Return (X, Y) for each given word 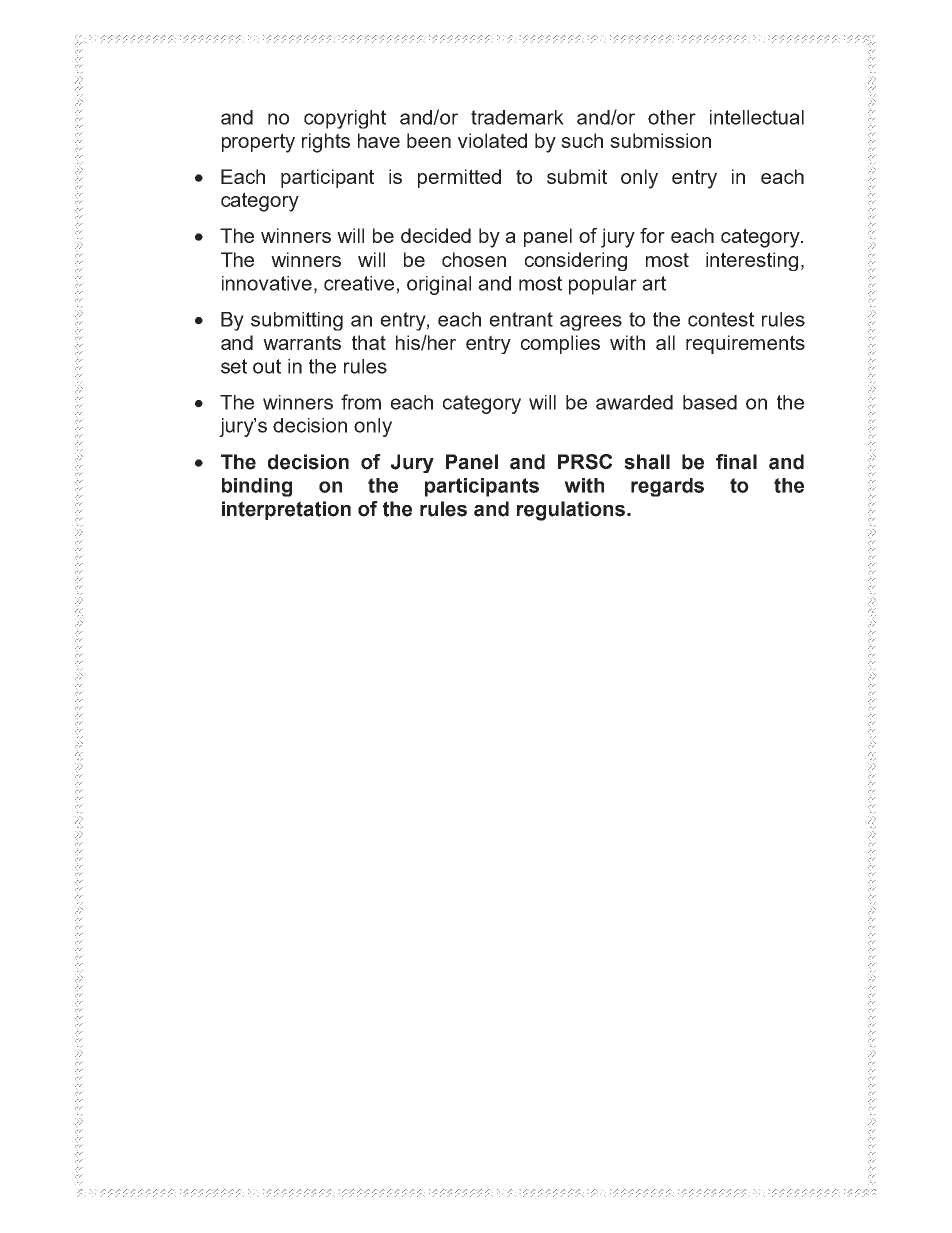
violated (492, 140)
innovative (267, 283)
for (652, 235)
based (710, 402)
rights (326, 143)
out (267, 366)
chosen (474, 259)
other (672, 117)
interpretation (286, 510)
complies (560, 344)
